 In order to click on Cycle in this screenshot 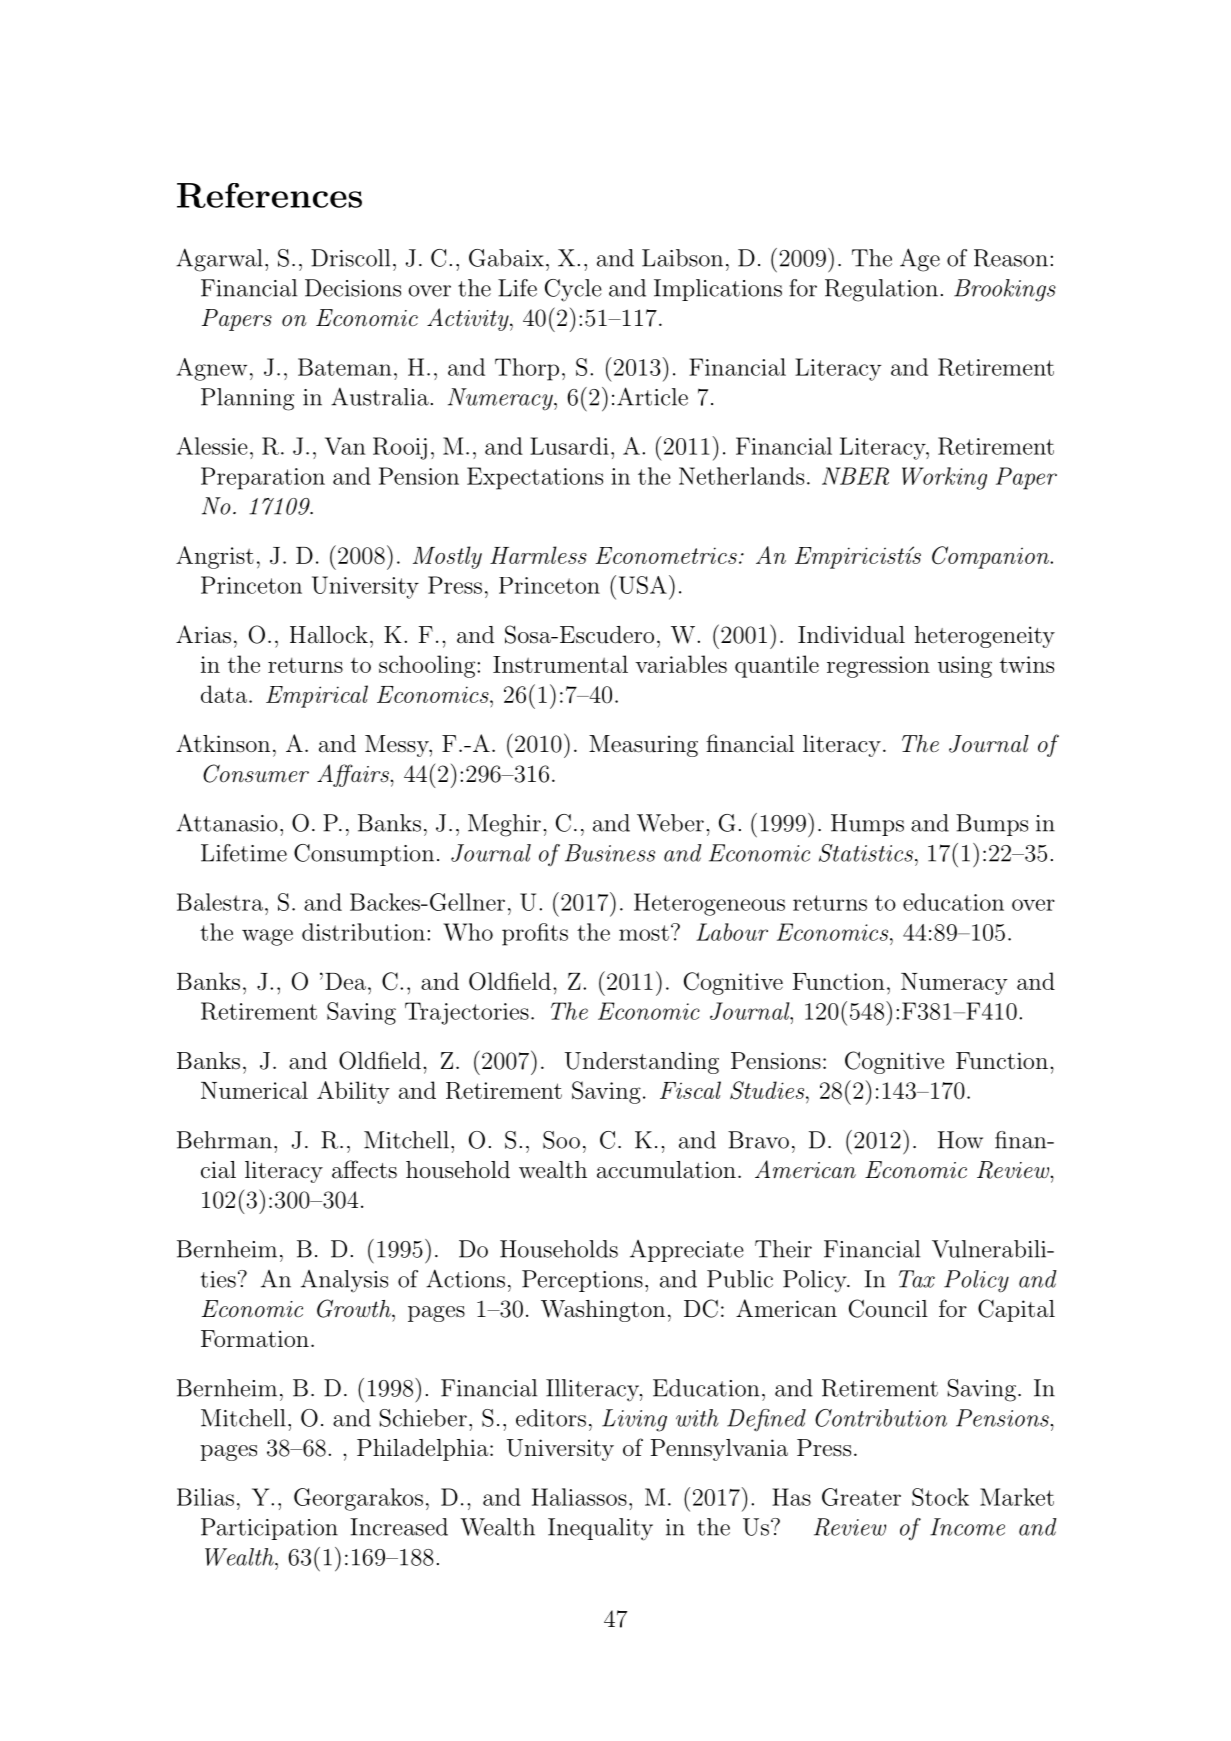, I will do `click(573, 290)`.
